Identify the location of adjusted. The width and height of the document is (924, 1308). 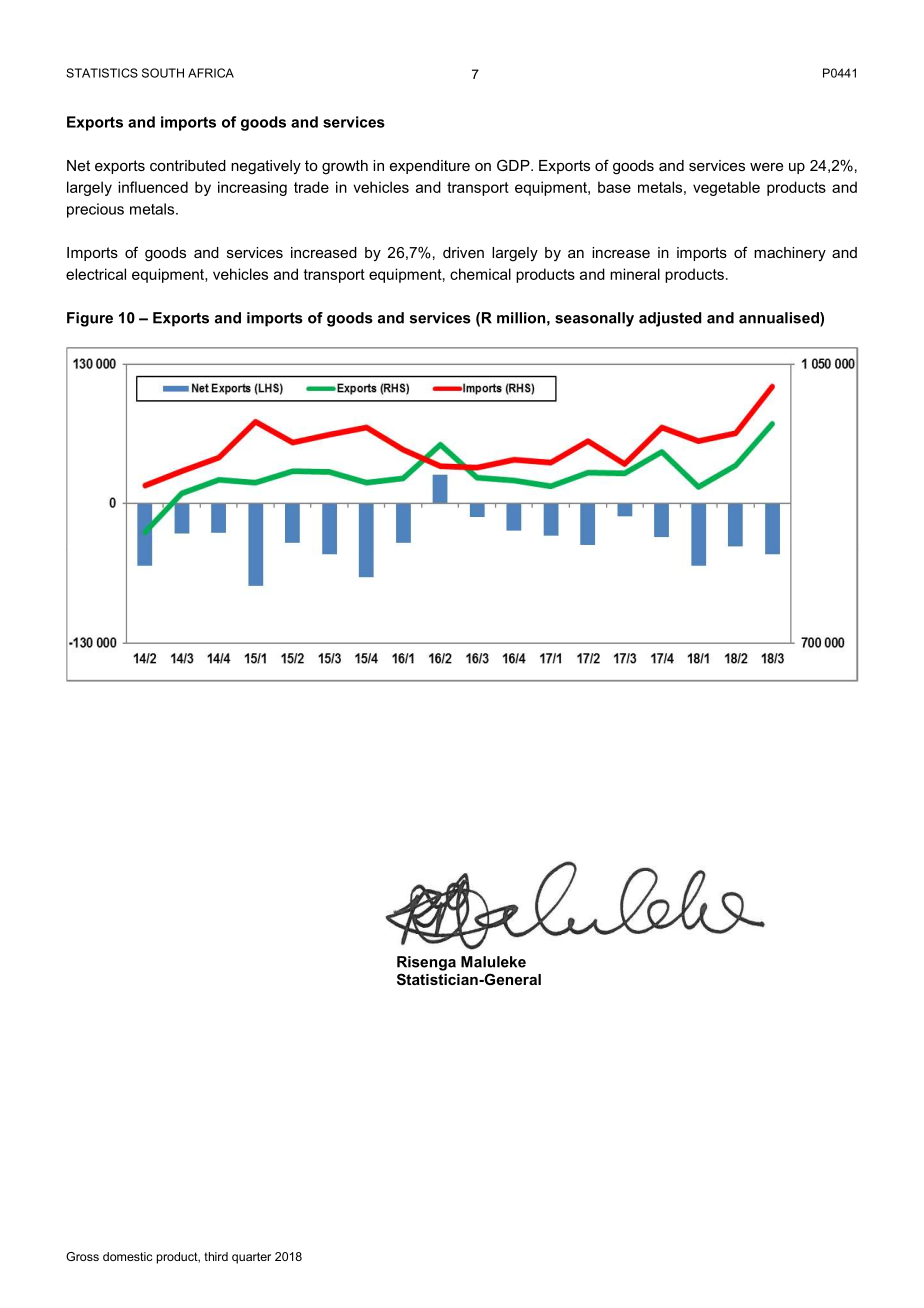
(670, 319).
